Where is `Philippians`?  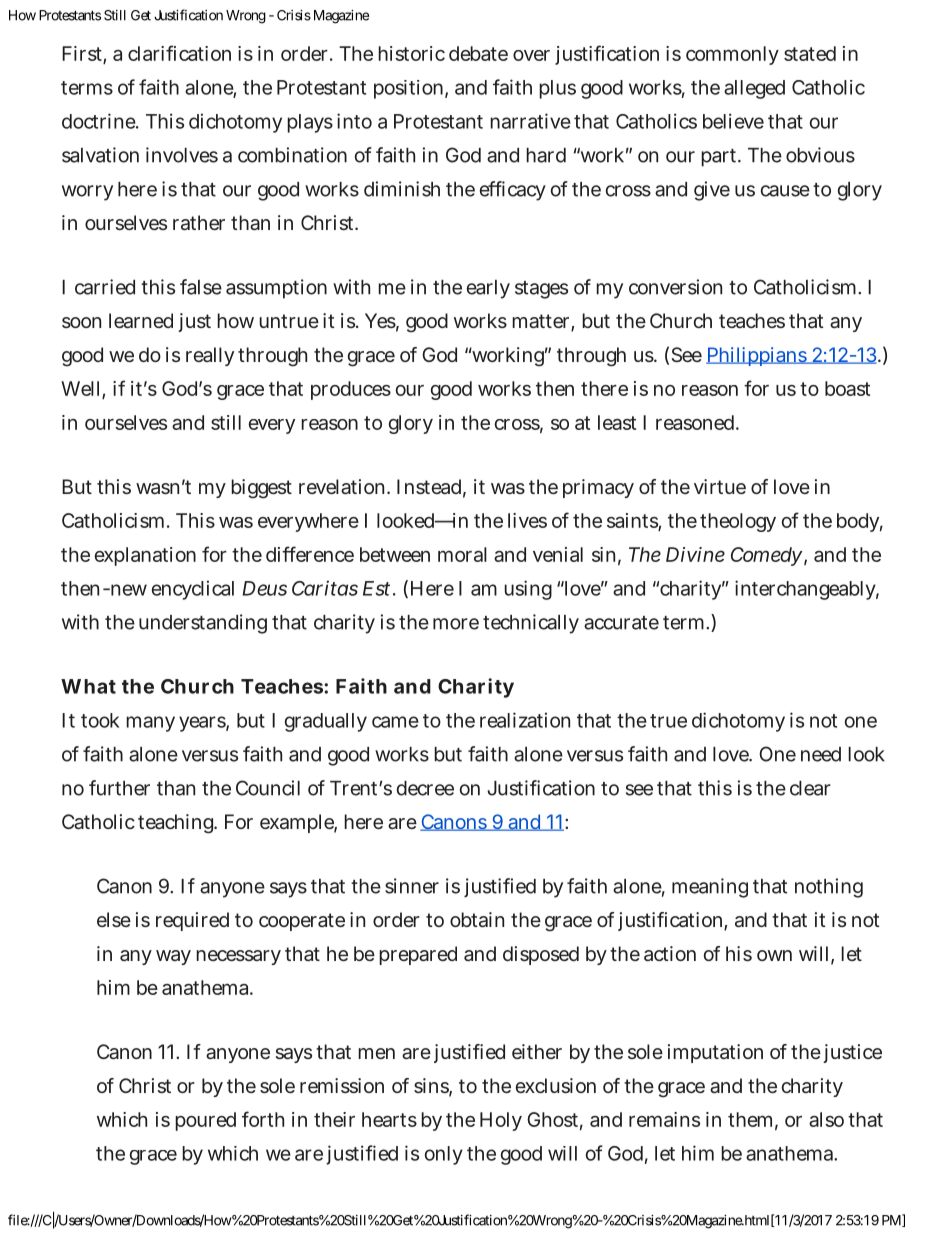
Philippians is located at coordinates (757, 356).
